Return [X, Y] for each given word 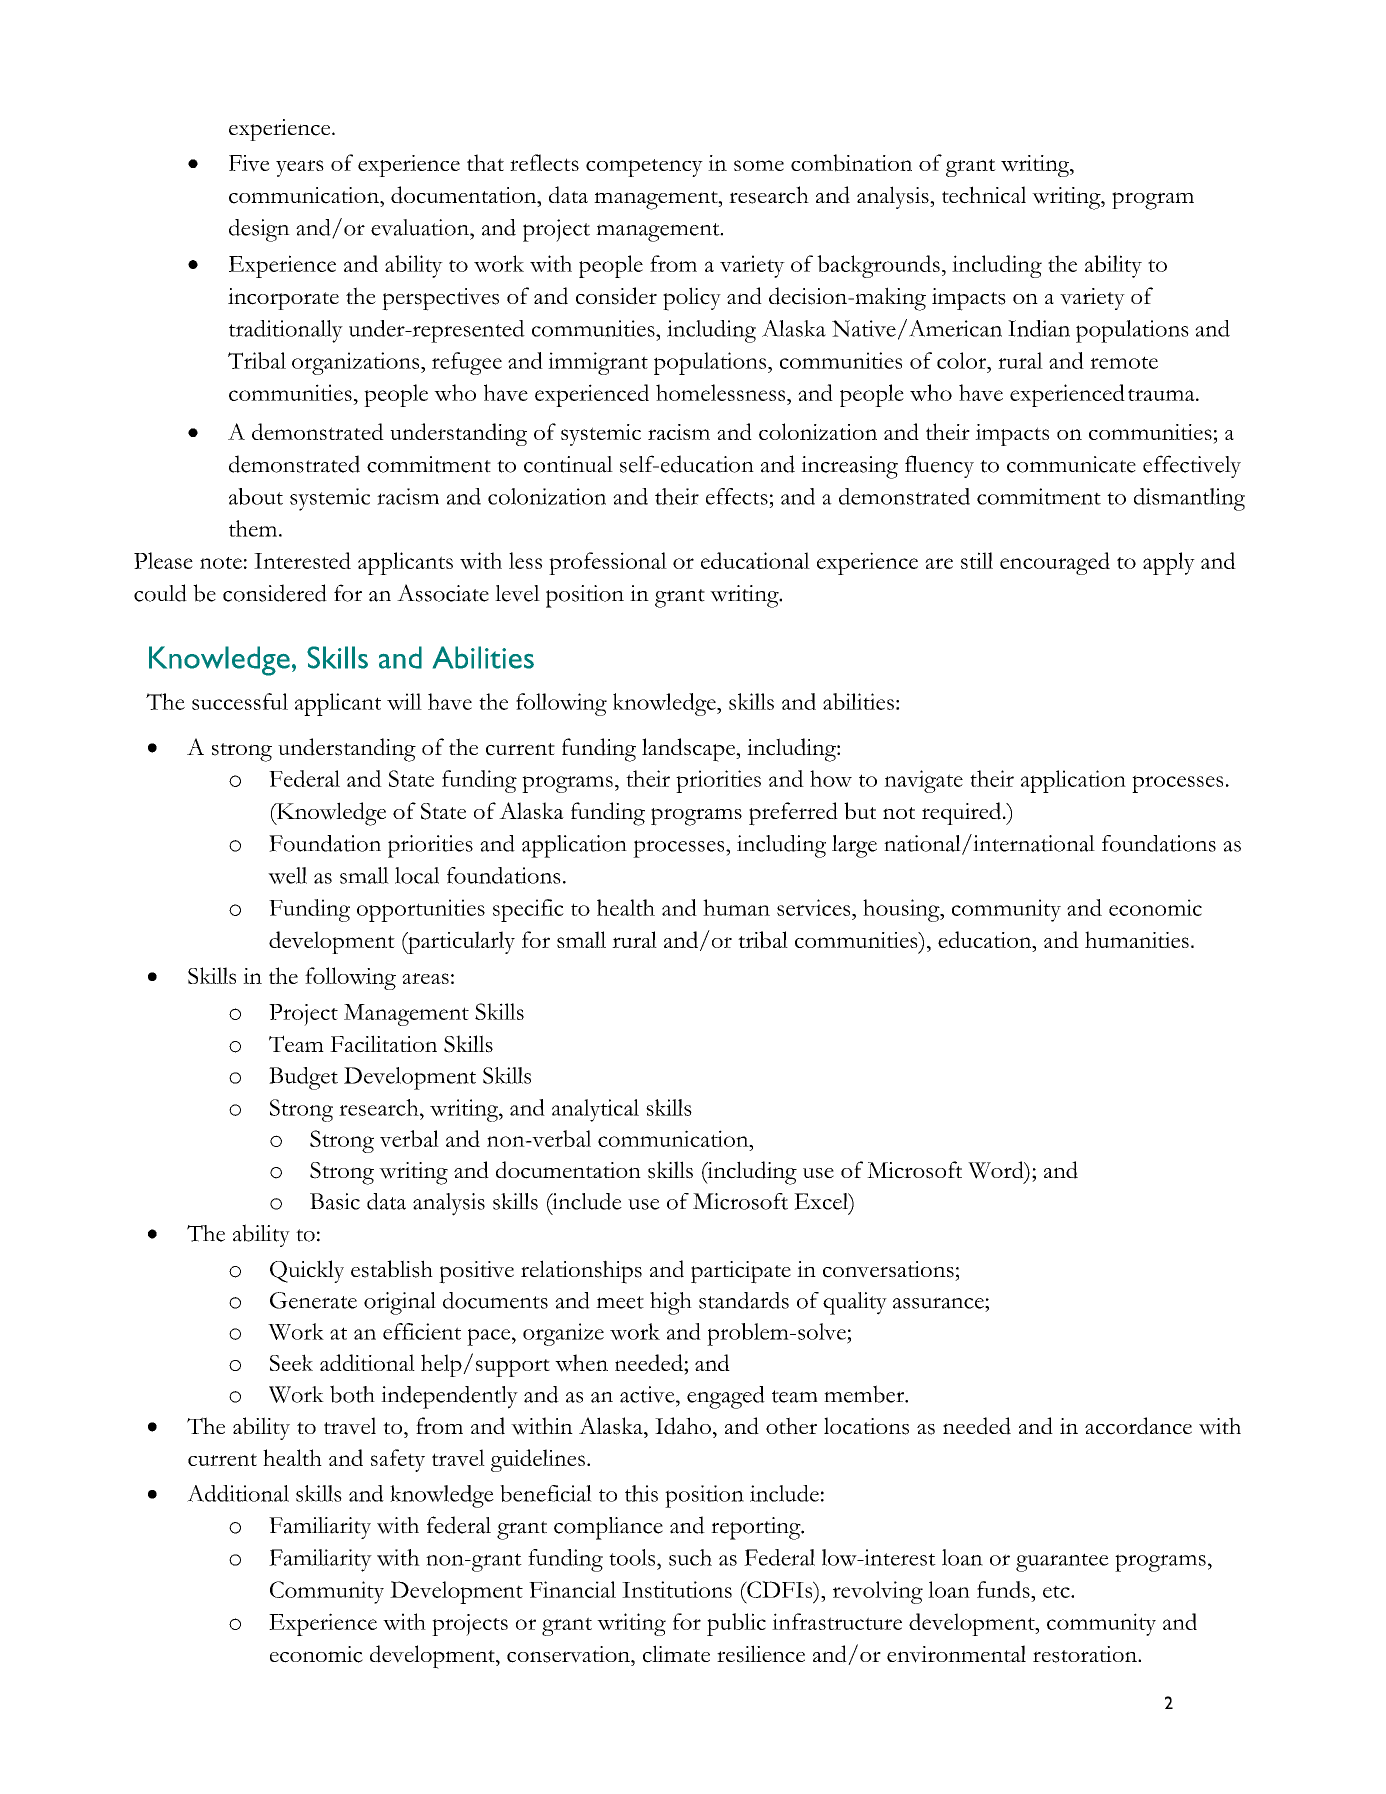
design [259, 230]
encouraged [1055, 563]
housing [902, 910]
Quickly [307, 1271]
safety [398, 1460]
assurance [939, 1303]
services [815, 907]
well [287, 875]
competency [644, 168]
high [671, 1303]
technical [984, 195]
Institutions [677, 1589]
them [254, 528]
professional [608, 563]
